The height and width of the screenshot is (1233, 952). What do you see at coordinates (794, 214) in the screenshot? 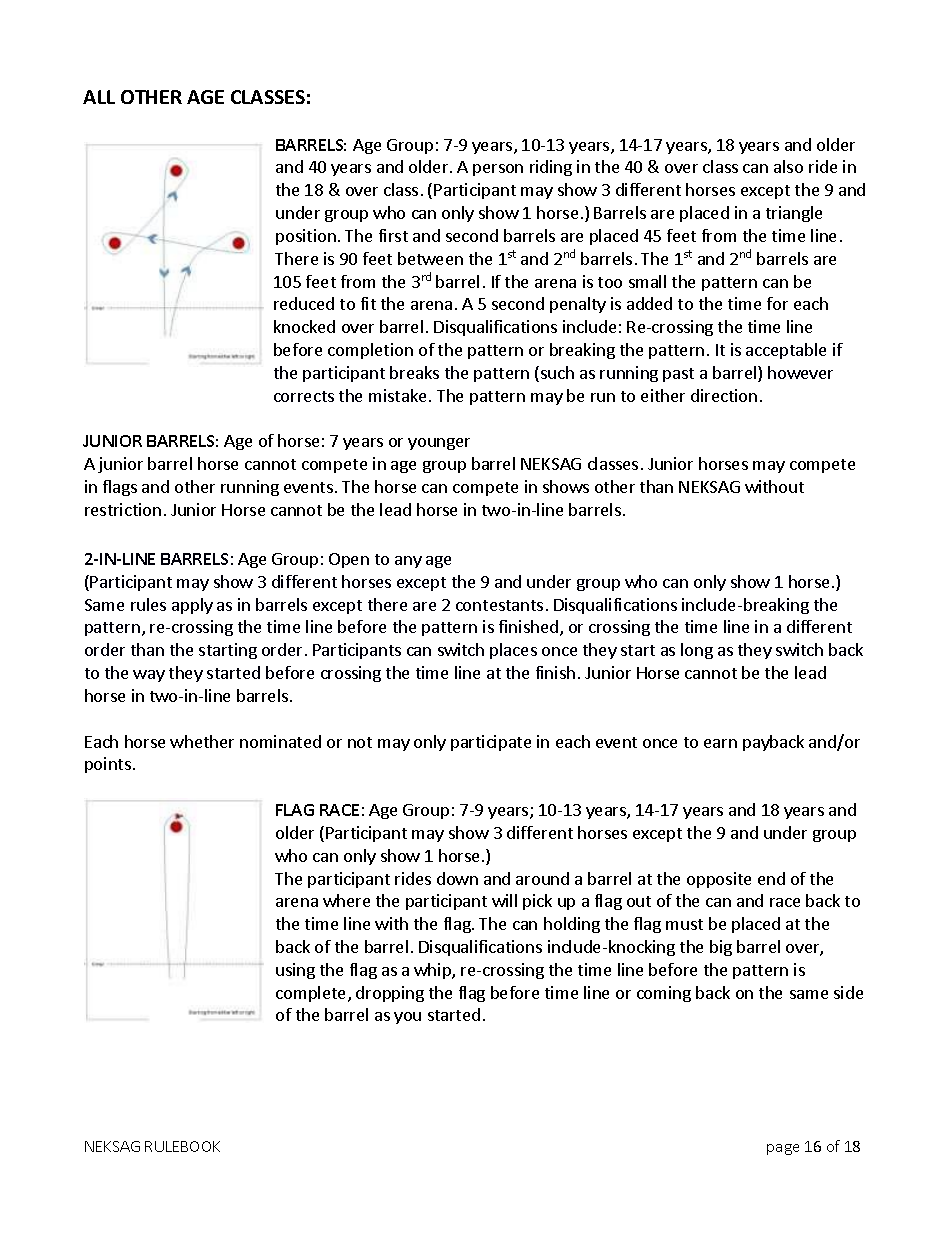
I see `triangle` at bounding box center [794, 214].
